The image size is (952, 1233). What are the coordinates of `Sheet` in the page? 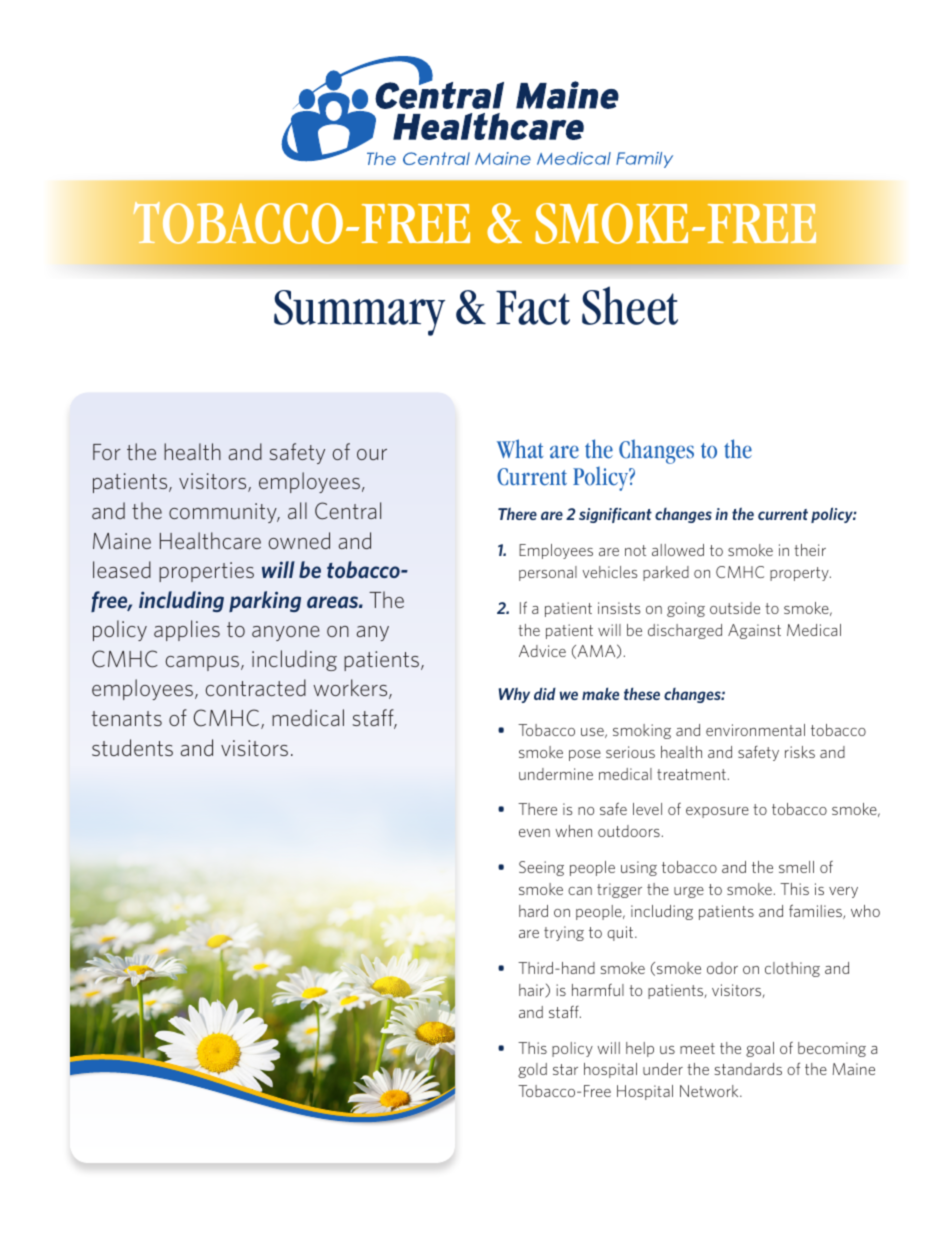 It's located at (630, 305).
